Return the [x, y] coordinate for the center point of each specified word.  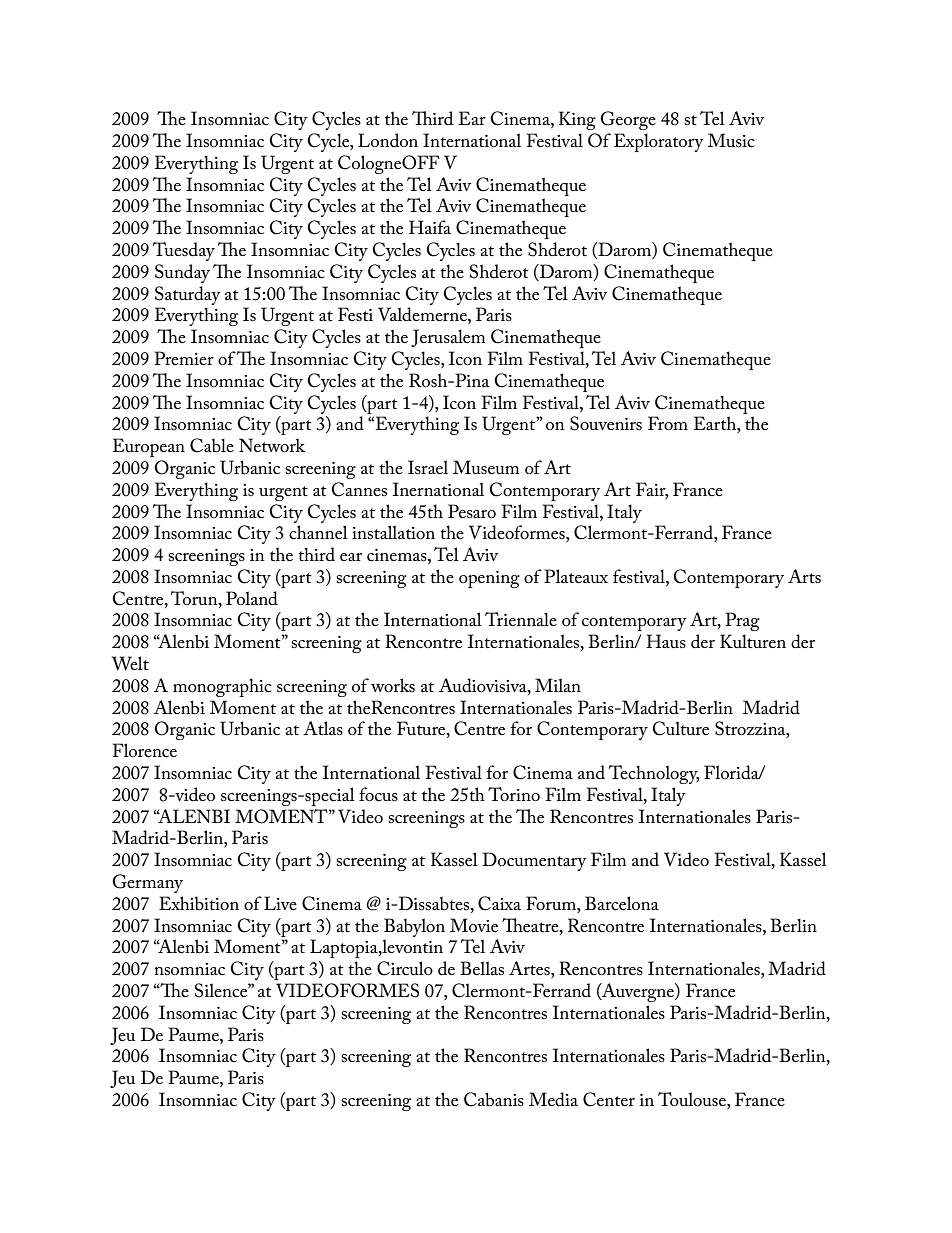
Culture [680, 728]
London [388, 140]
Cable [212, 445]
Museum [486, 467]
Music [731, 140]
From [668, 423]
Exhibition [199, 903]
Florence [144, 750]
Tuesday [184, 251]
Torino [514, 794]
